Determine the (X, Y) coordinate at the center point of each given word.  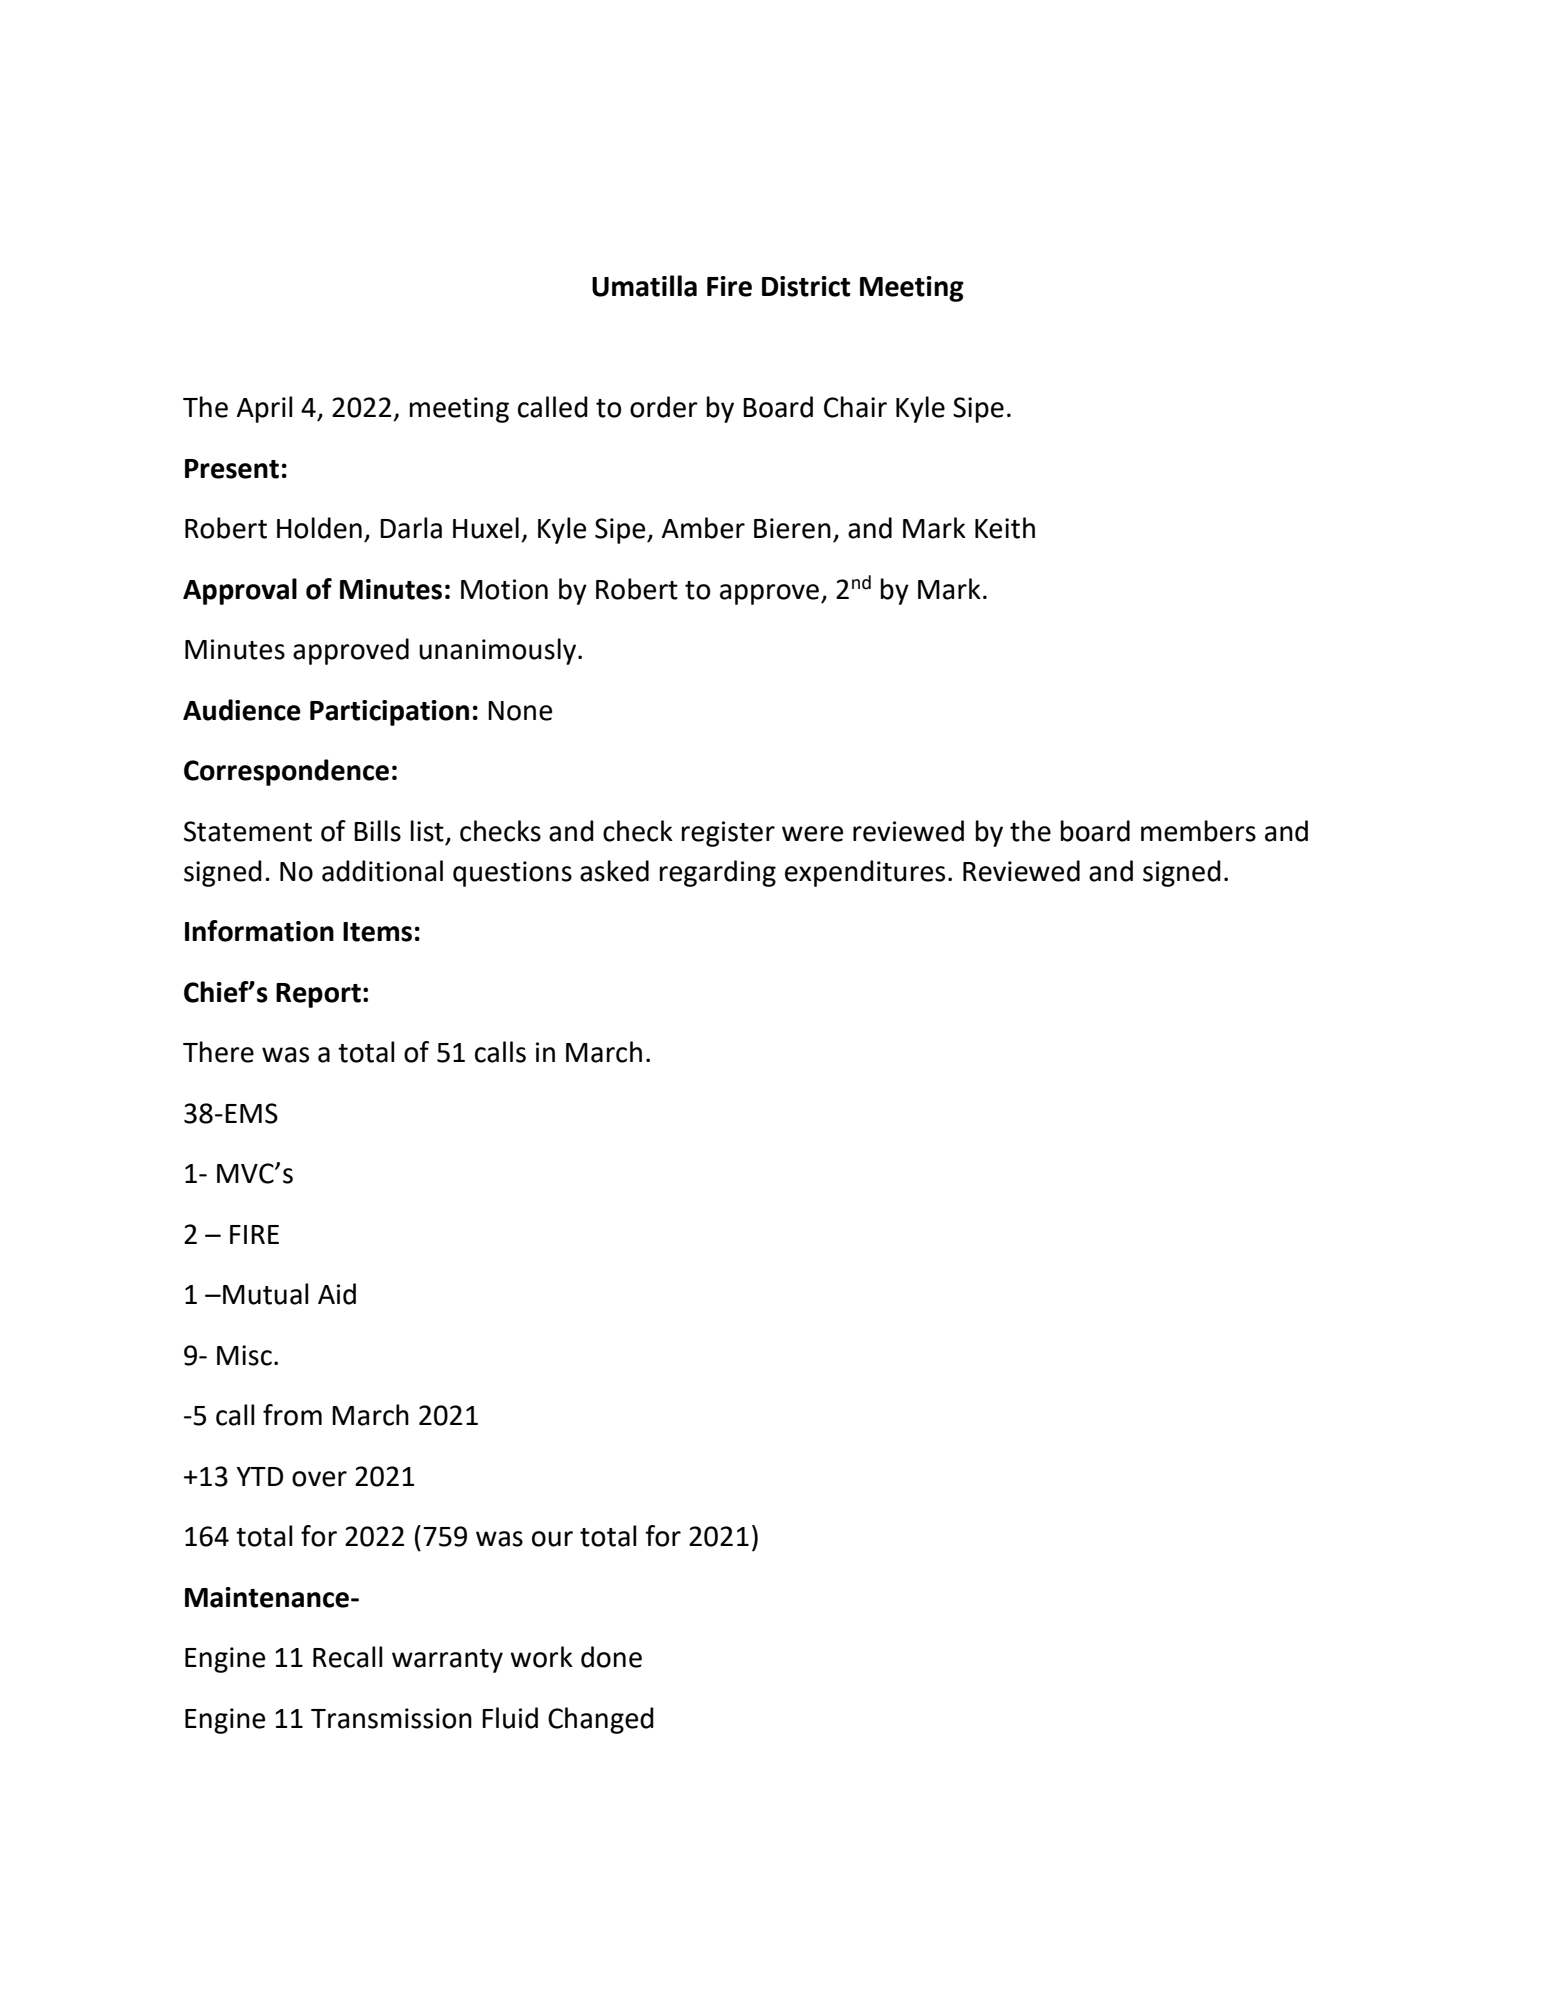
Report (318, 995)
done (611, 1657)
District (806, 286)
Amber (703, 528)
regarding (718, 873)
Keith (1005, 528)
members (1198, 831)
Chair (855, 407)
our (552, 1539)
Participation (389, 713)
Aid (337, 1294)
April (265, 409)
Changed (601, 1720)
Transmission (391, 1718)
